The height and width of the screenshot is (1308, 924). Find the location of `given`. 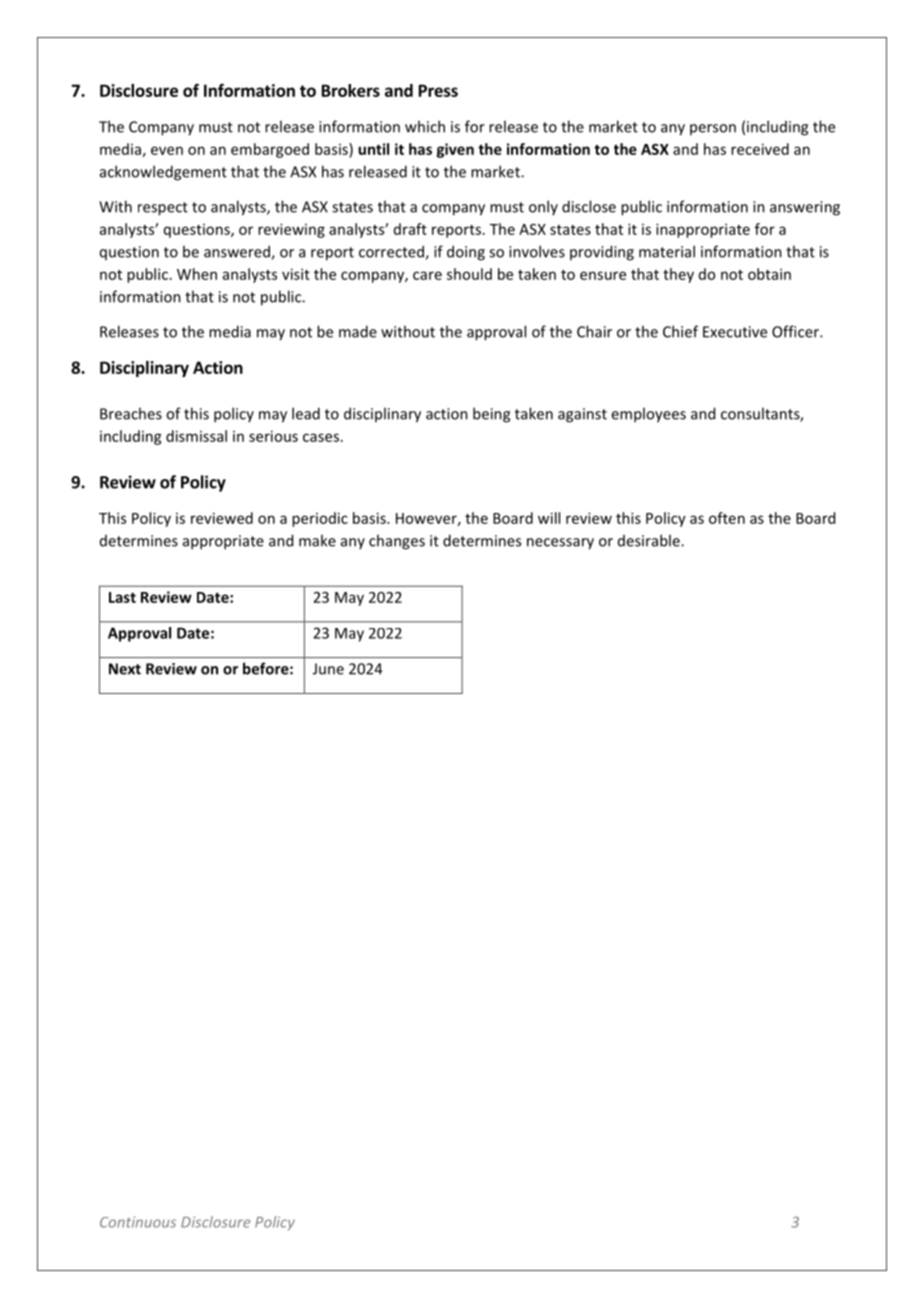

given is located at coordinates (455, 150).
